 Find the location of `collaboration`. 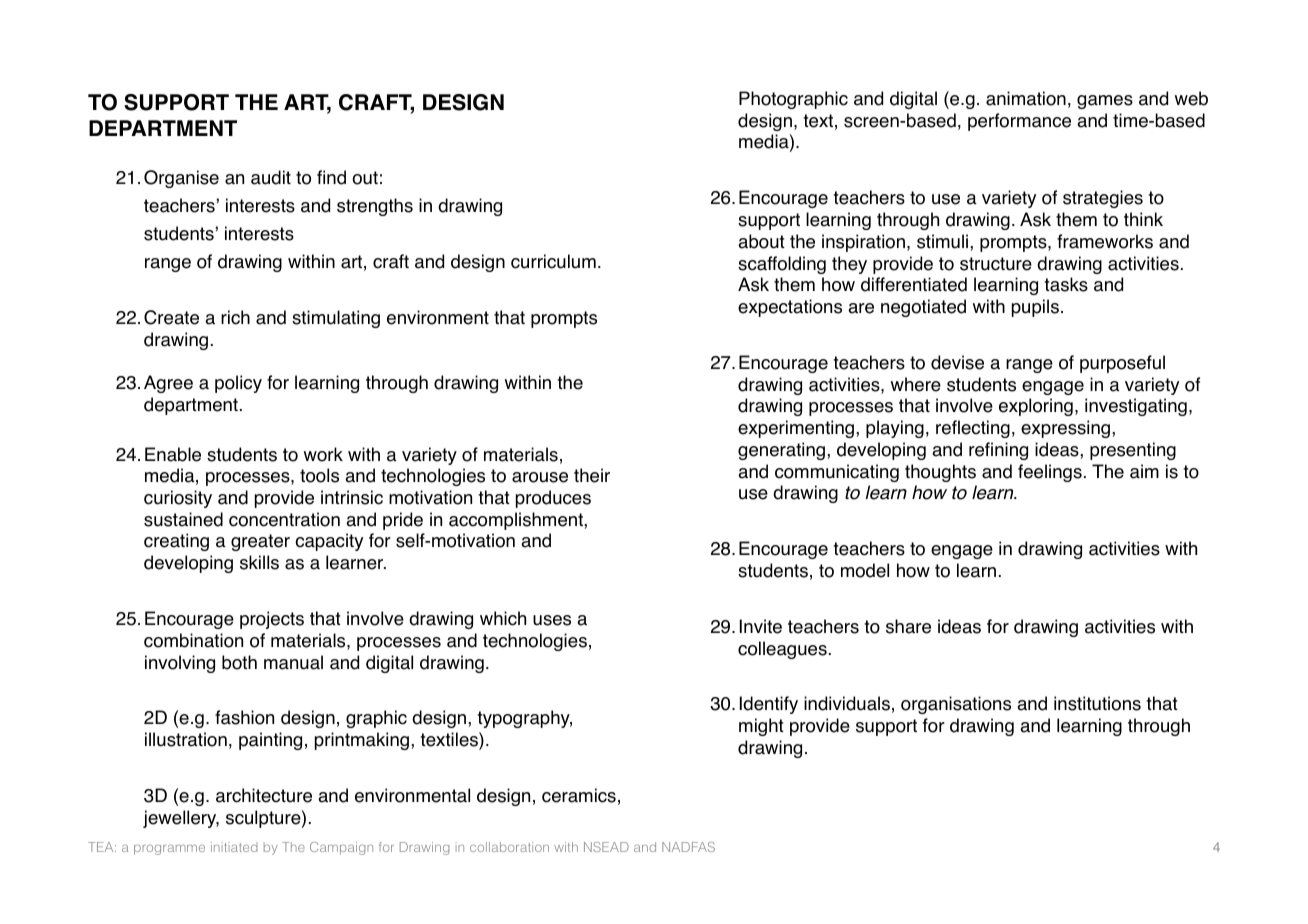

collaboration is located at coordinates (509, 847).
